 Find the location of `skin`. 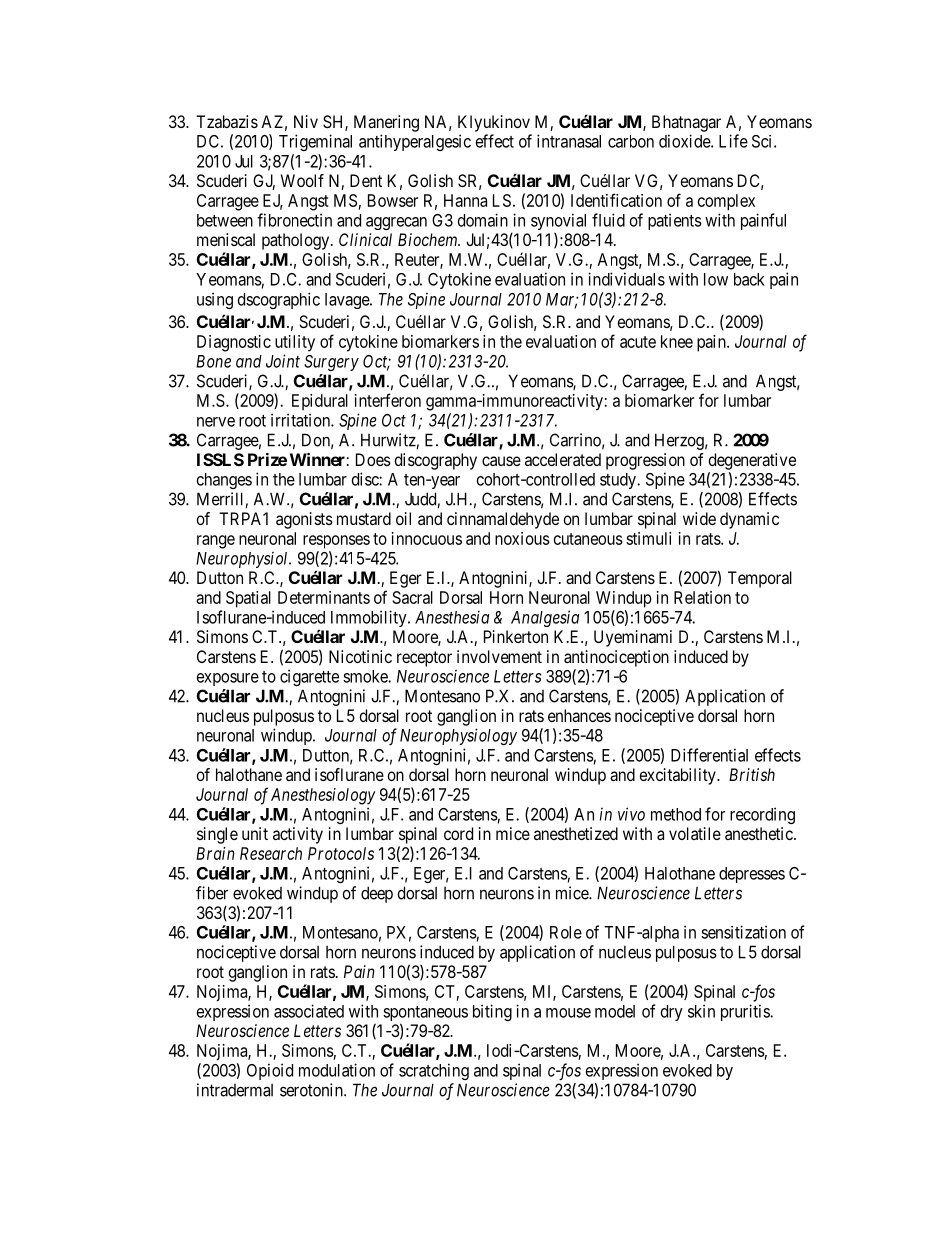

skin is located at coordinates (701, 1011).
